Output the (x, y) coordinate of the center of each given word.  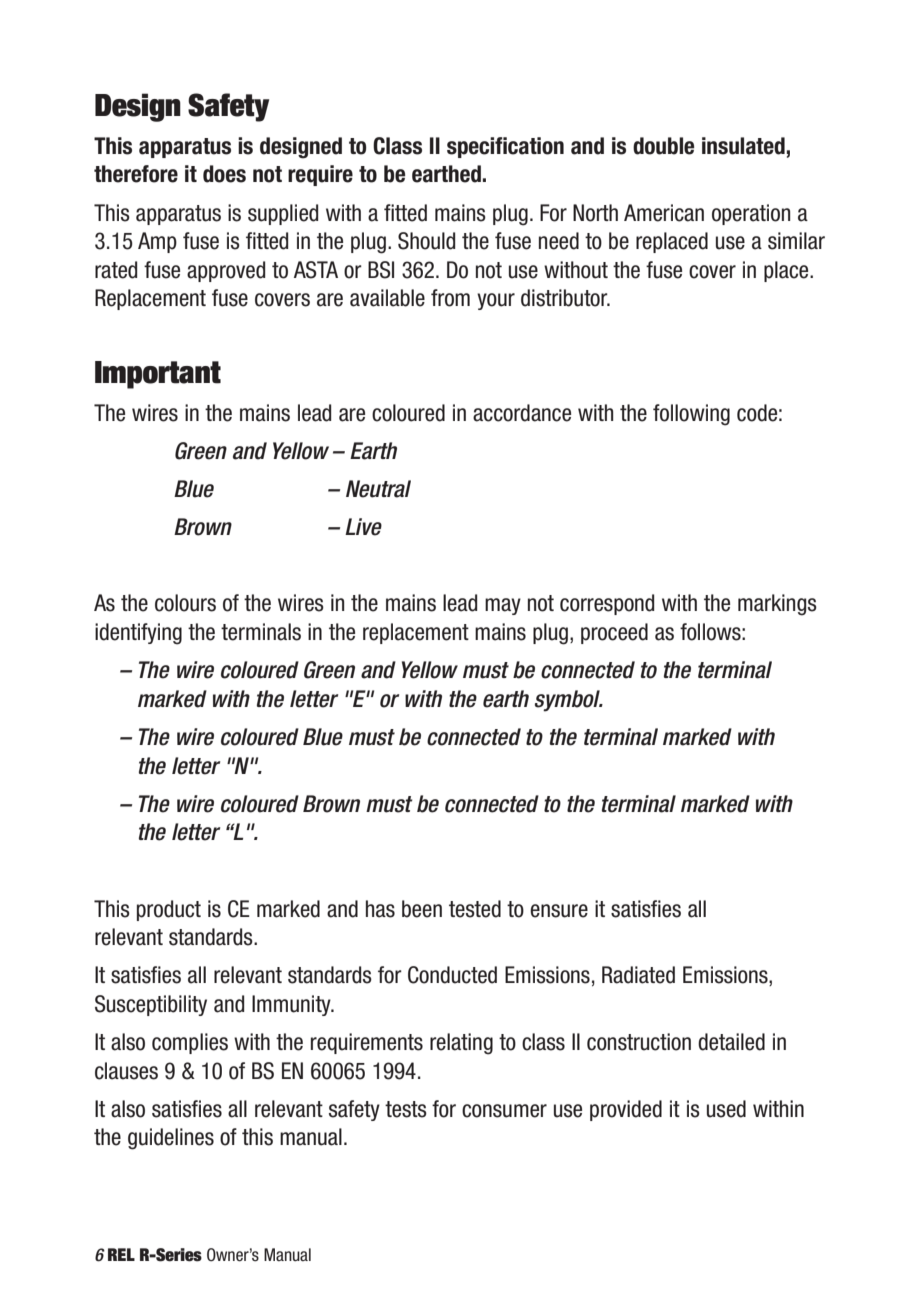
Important (158, 375)
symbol (568, 701)
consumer (504, 1111)
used (726, 1109)
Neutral (378, 489)
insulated (743, 146)
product (169, 910)
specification (505, 147)
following (691, 415)
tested (475, 909)
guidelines (171, 1139)
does (224, 174)
